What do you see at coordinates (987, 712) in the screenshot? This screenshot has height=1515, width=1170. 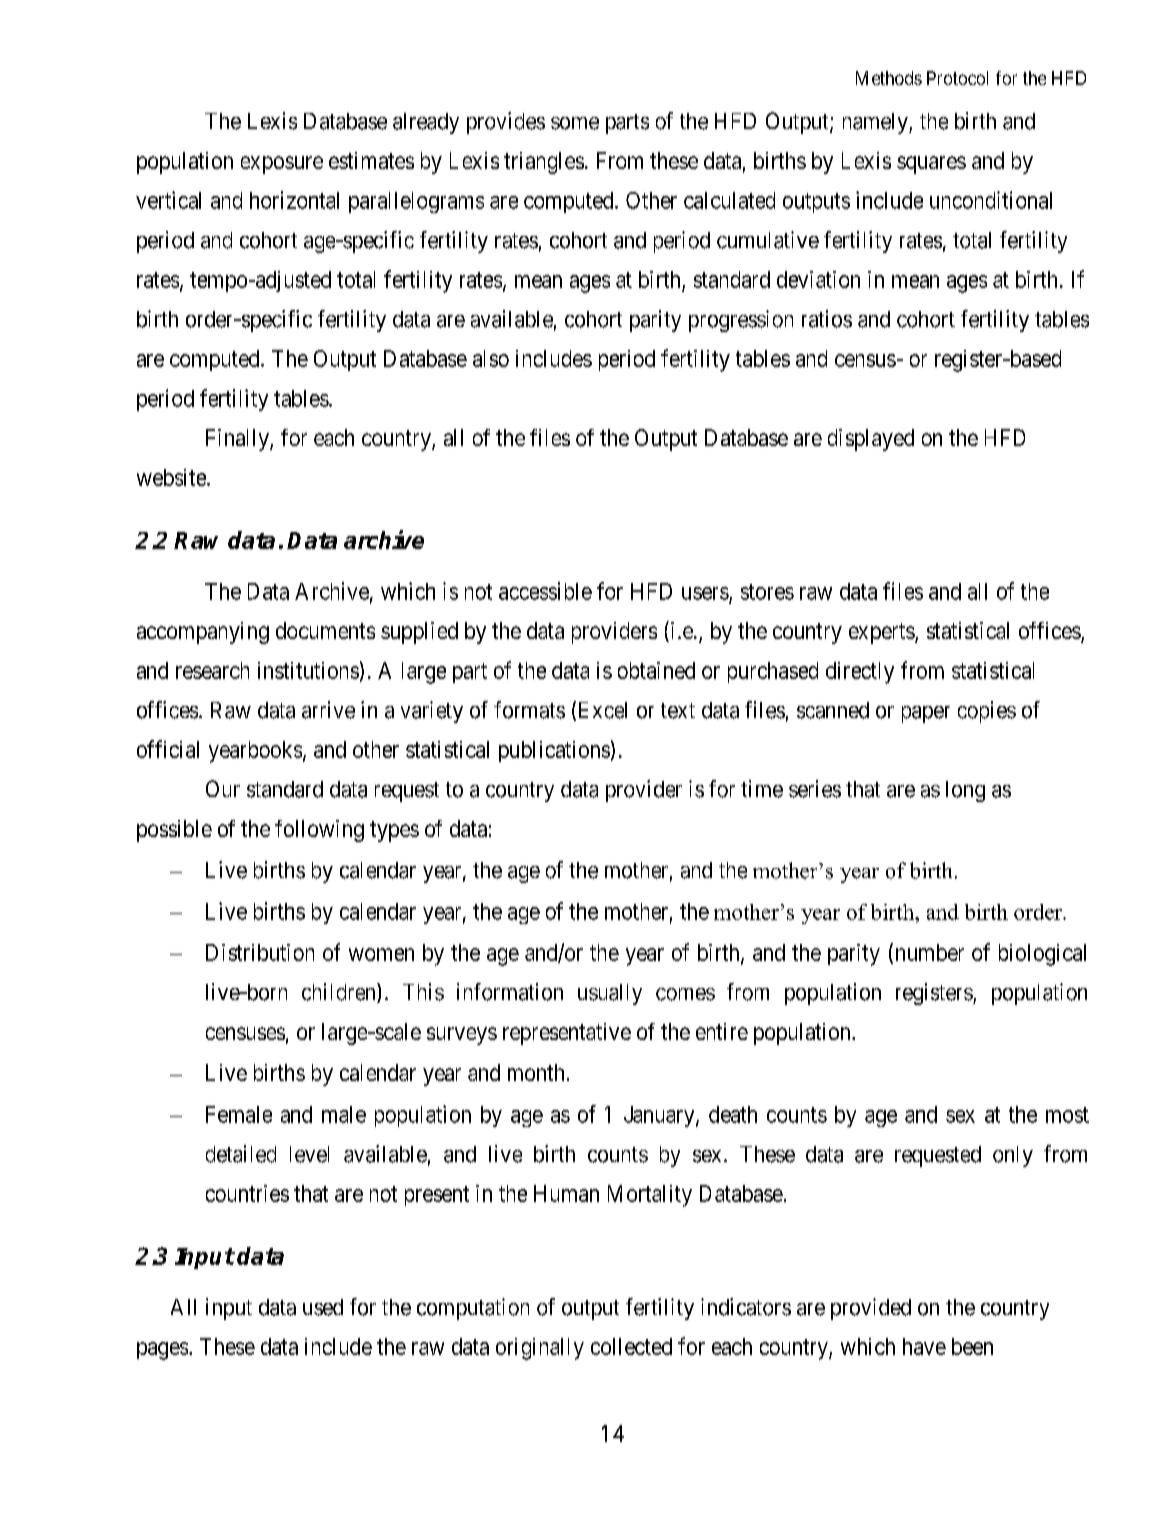 I see `copies` at bounding box center [987, 712].
